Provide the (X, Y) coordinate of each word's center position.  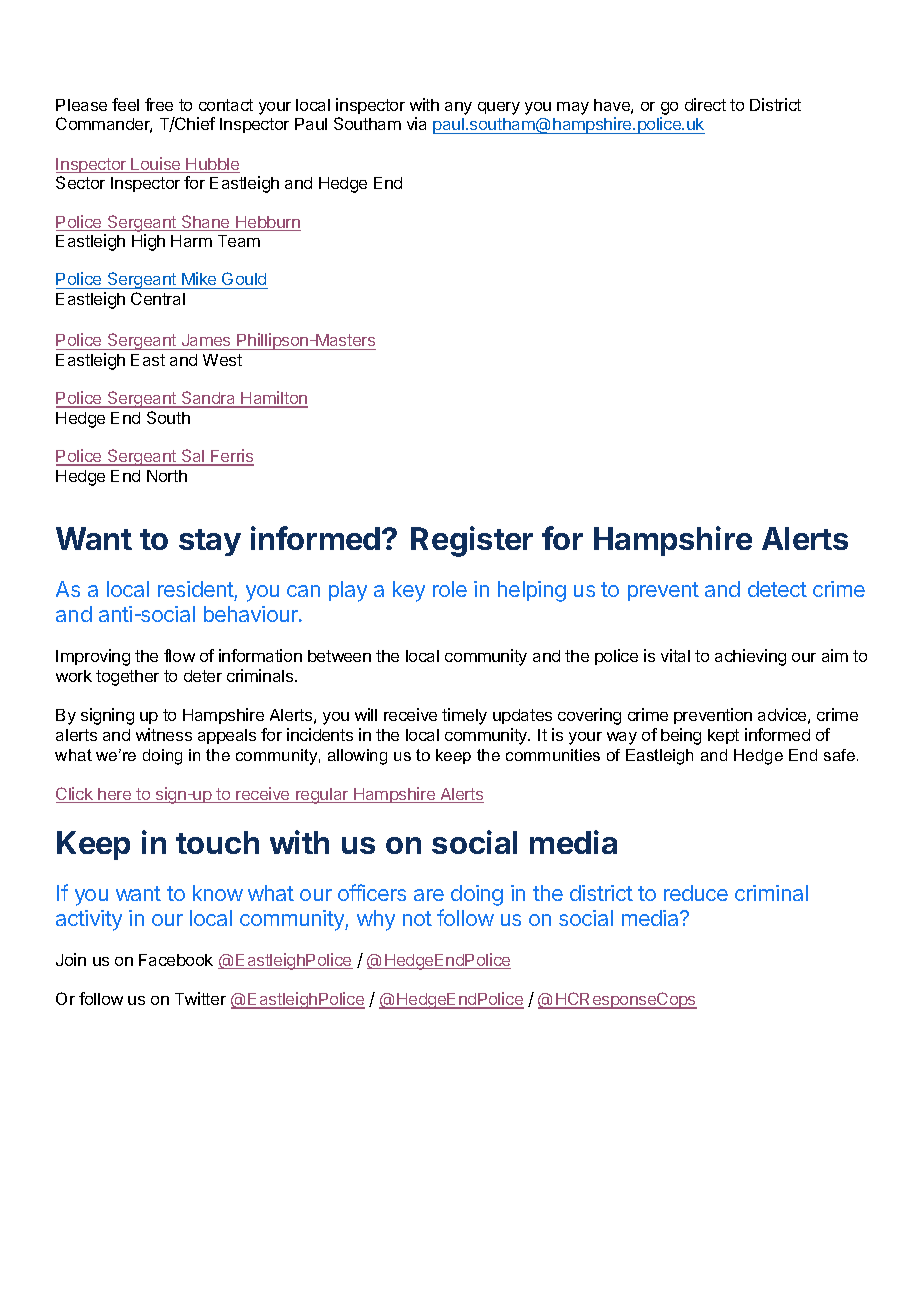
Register (472, 541)
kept (723, 736)
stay (210, 542)
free (159, 104)
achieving (750, 657)
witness (164, 734)
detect (777, 589)
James (206, 342)
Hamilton (274, 399)
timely (464, 716)
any (458, 108)
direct (705, 104)
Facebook (176, 960)
